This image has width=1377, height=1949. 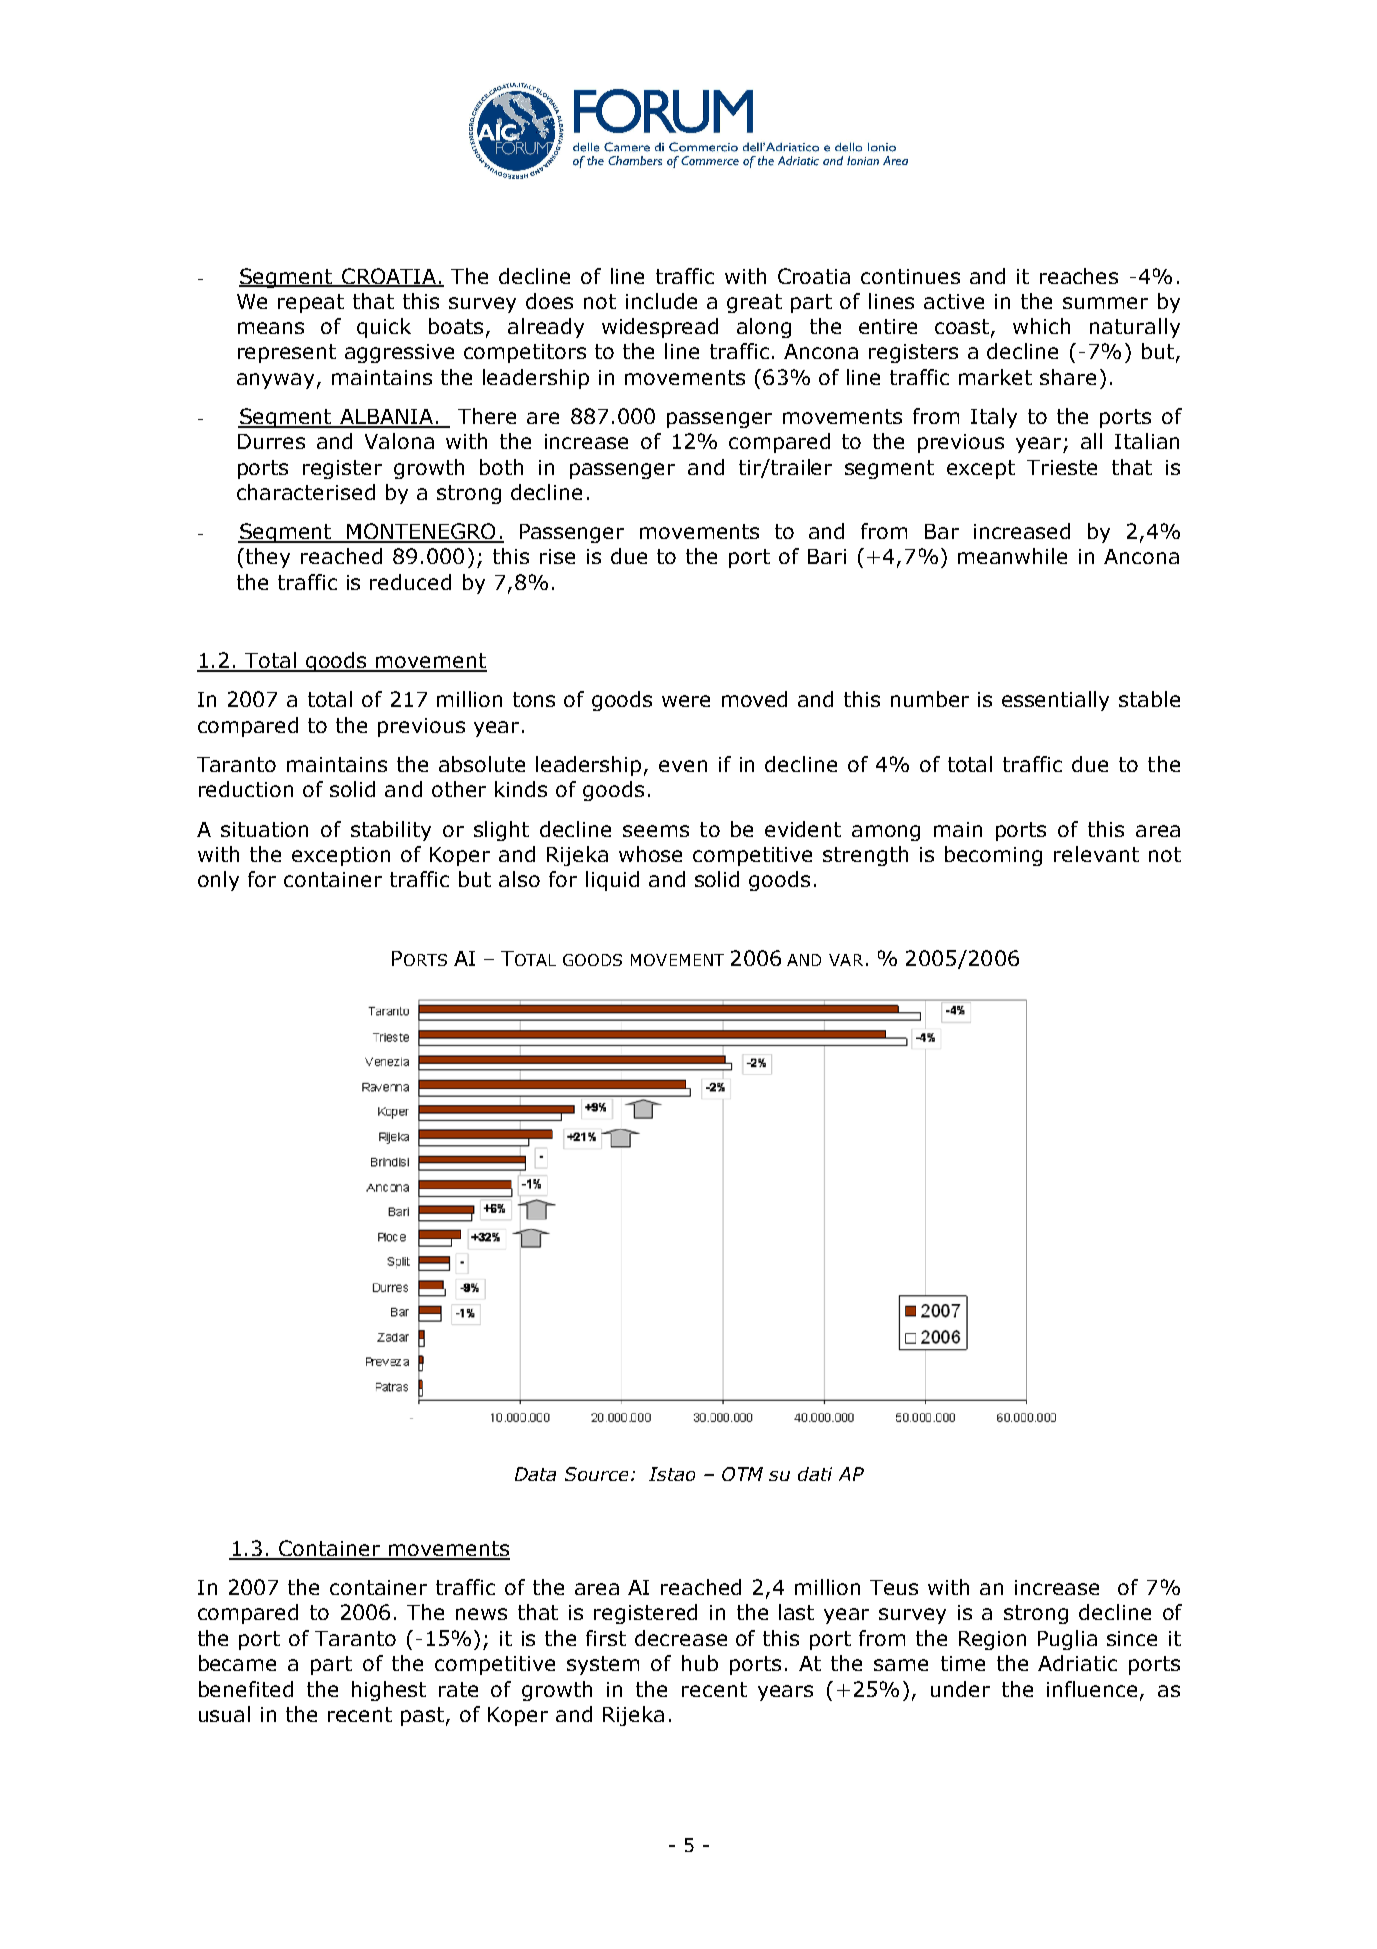 What do you see at coordinates (311, 303) in the image?
I see `repeat` at bounding box center [311, 303].
